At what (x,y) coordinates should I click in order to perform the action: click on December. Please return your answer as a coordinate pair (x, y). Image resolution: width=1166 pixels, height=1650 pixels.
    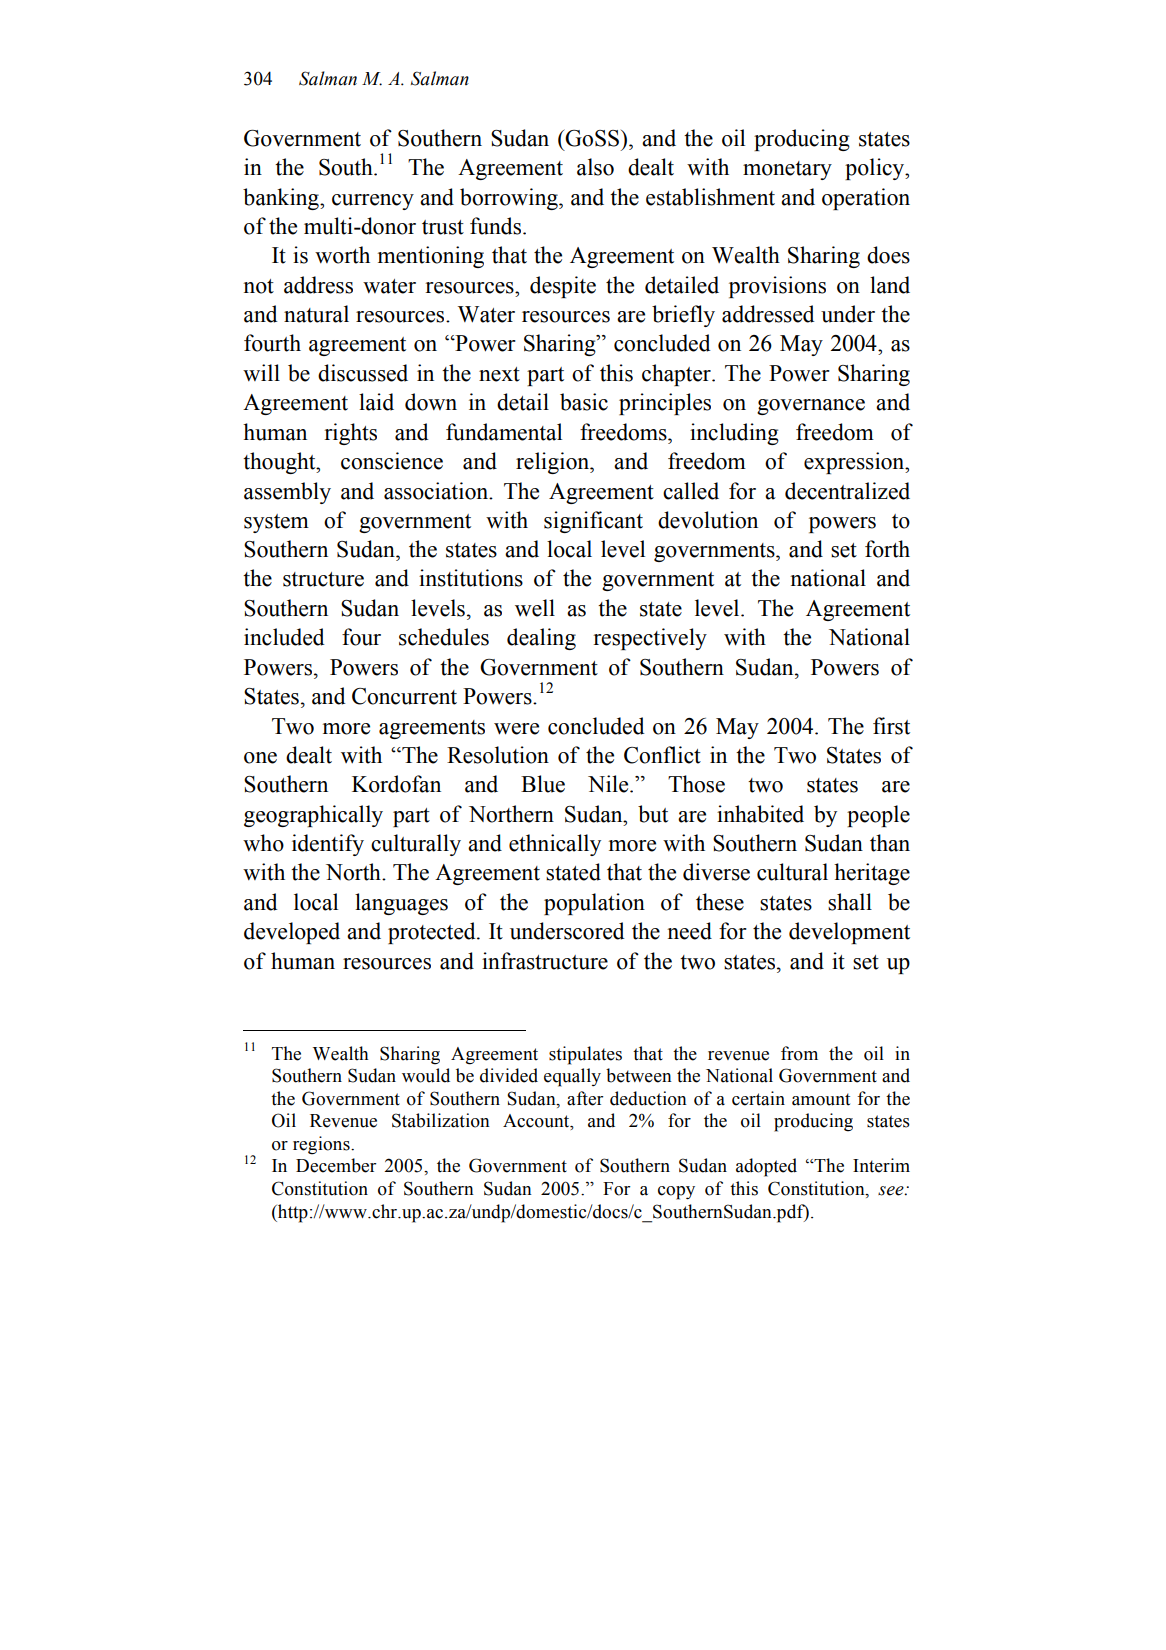
    Looking at the image, I should click on (336, 1165).
